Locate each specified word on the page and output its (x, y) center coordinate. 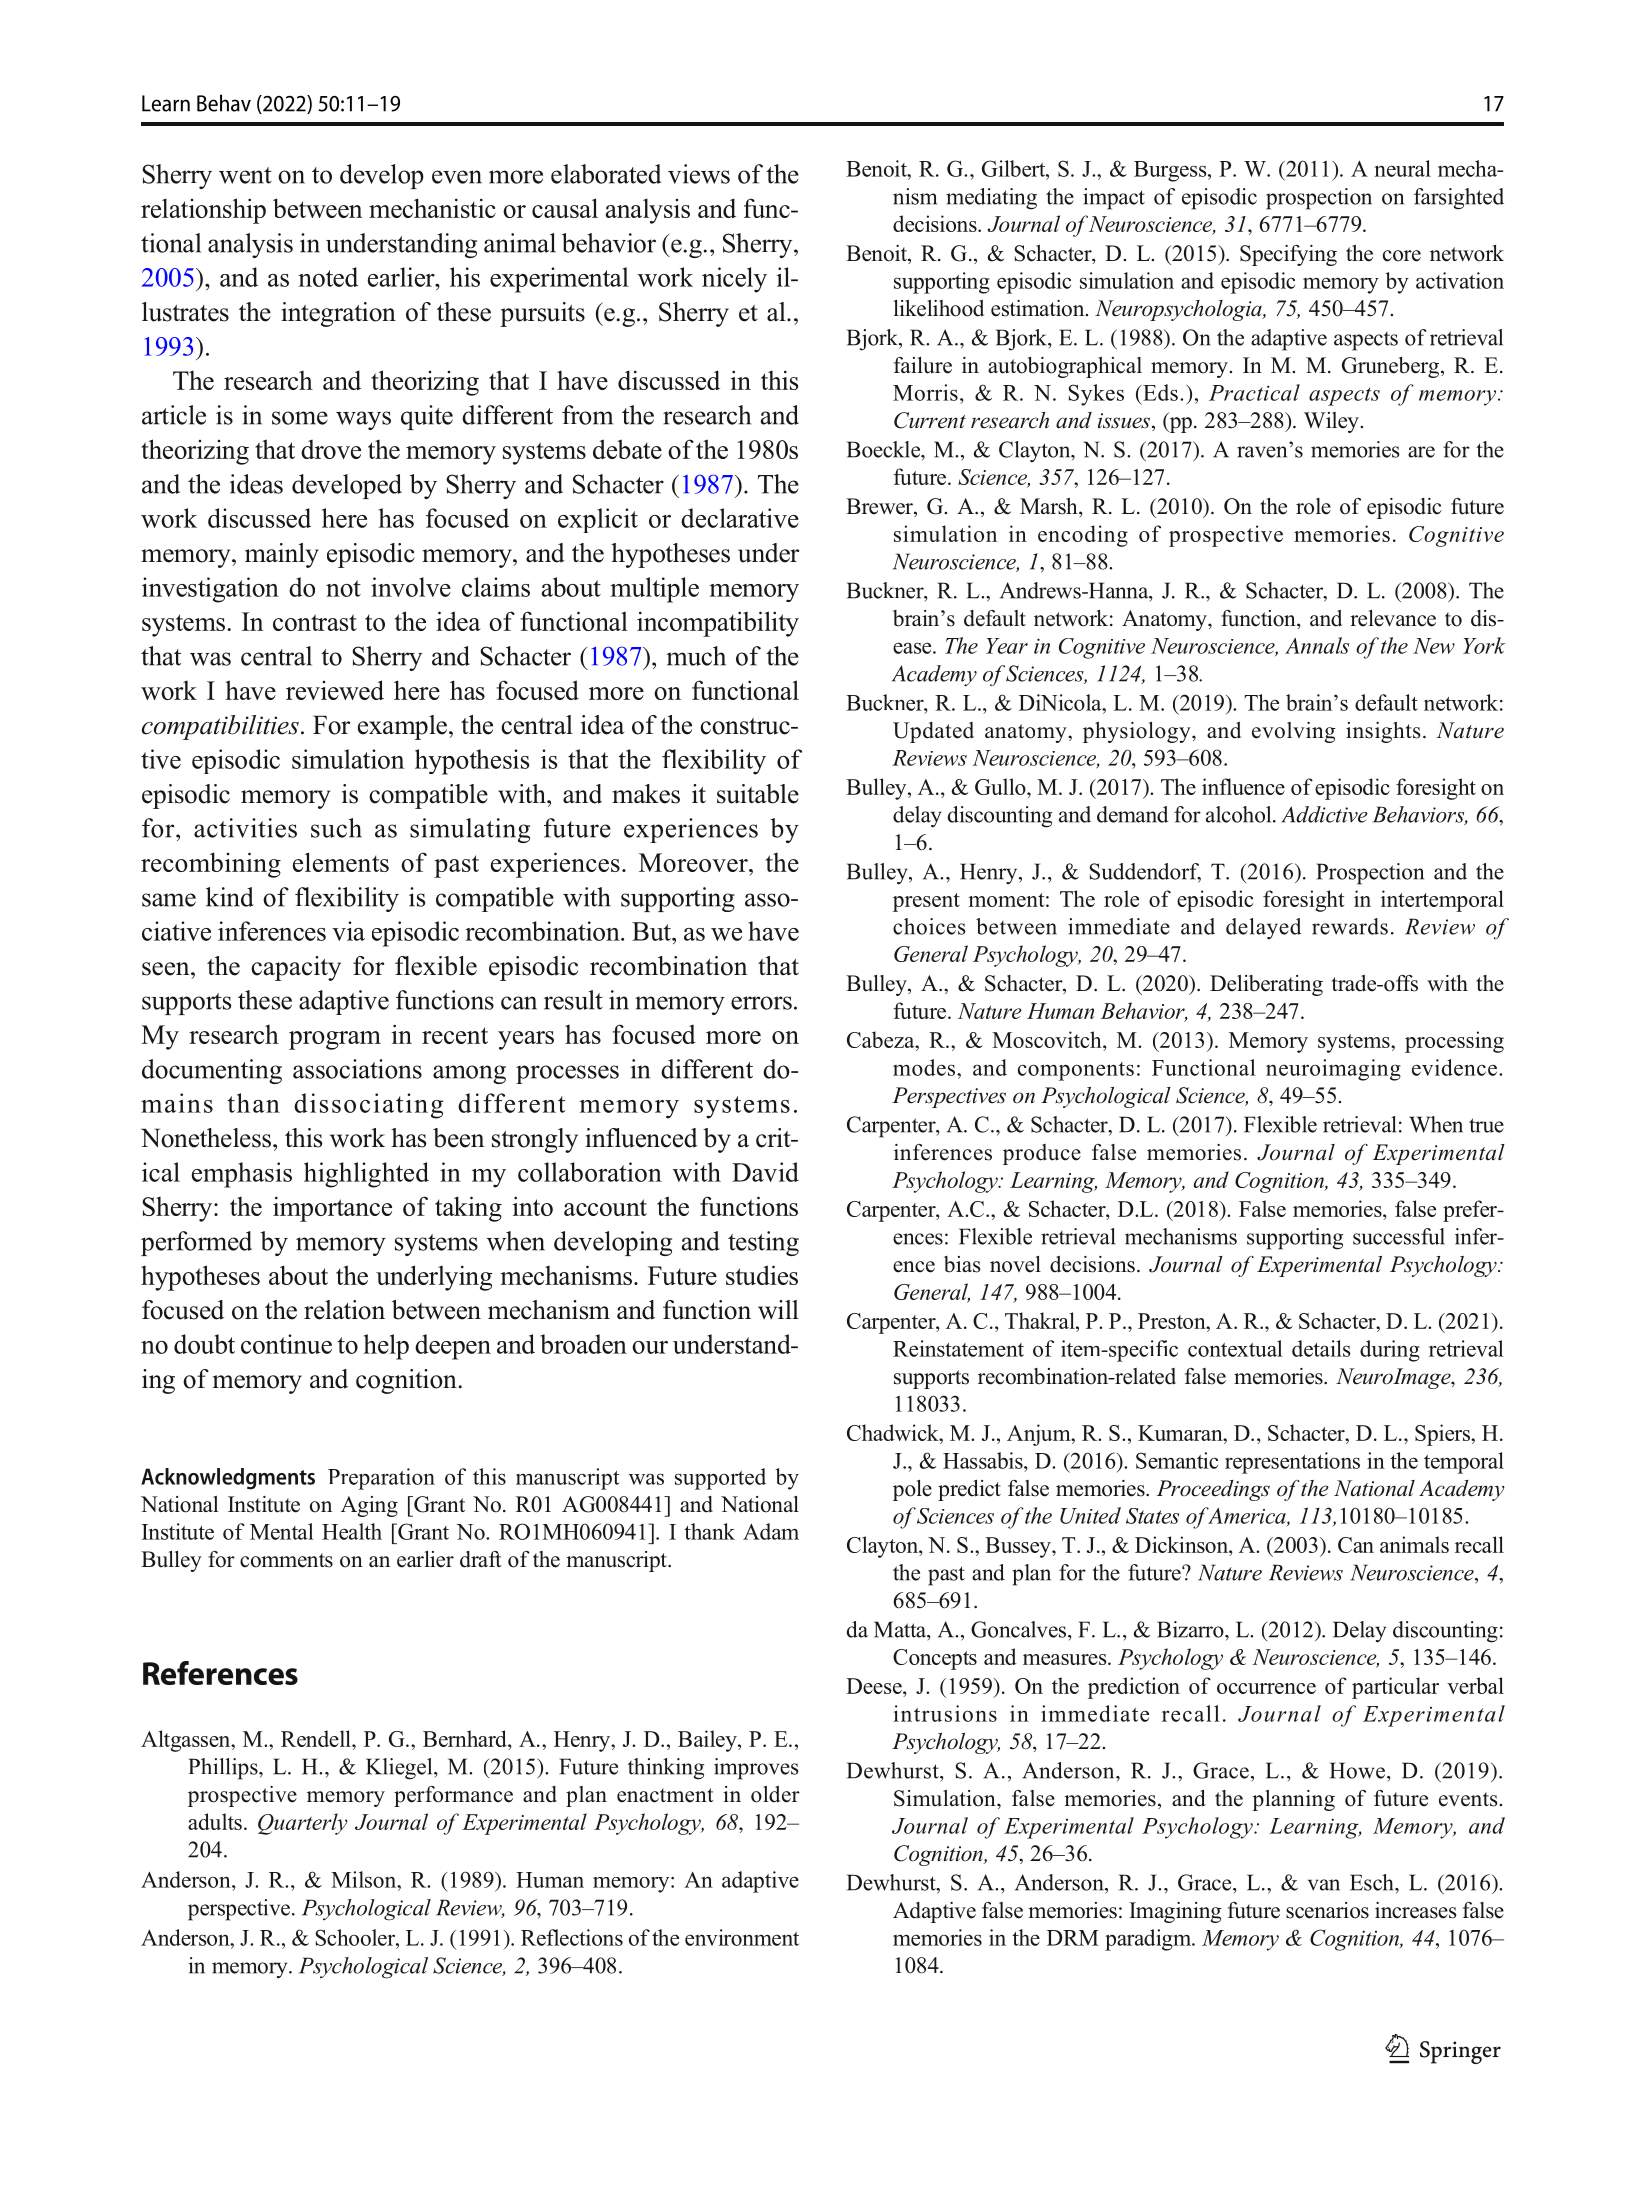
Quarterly (303, 1824)
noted (328, 277)
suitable (758, 794)
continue (286, 1344)
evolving (1294, 732)
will (778, 1310)
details (1321, 1348)
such (336, 828)
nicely (734, 280)
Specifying (1288, 255)
